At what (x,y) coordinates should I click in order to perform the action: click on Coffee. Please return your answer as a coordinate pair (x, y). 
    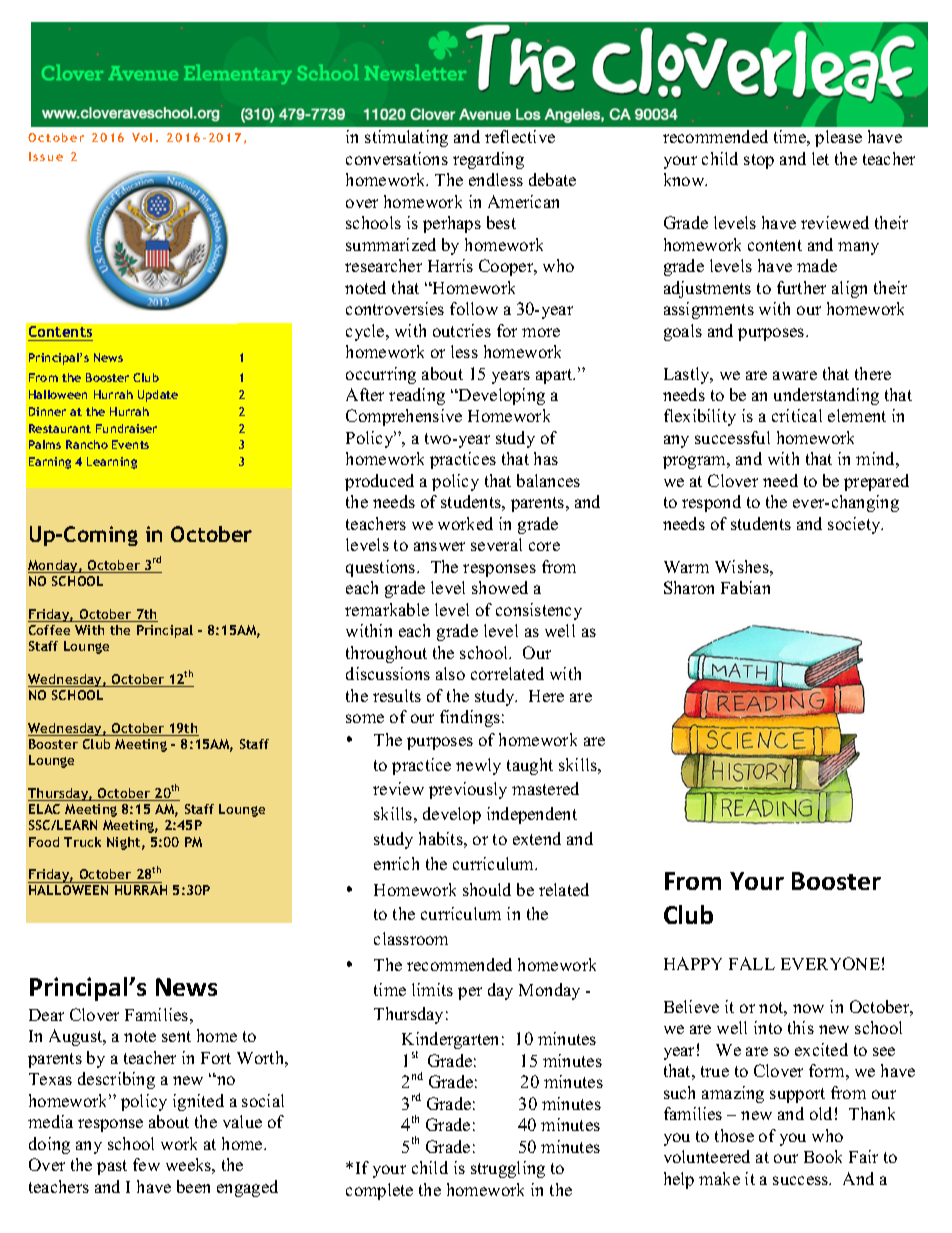
    Looking at the image, I should click on (49, 630).
